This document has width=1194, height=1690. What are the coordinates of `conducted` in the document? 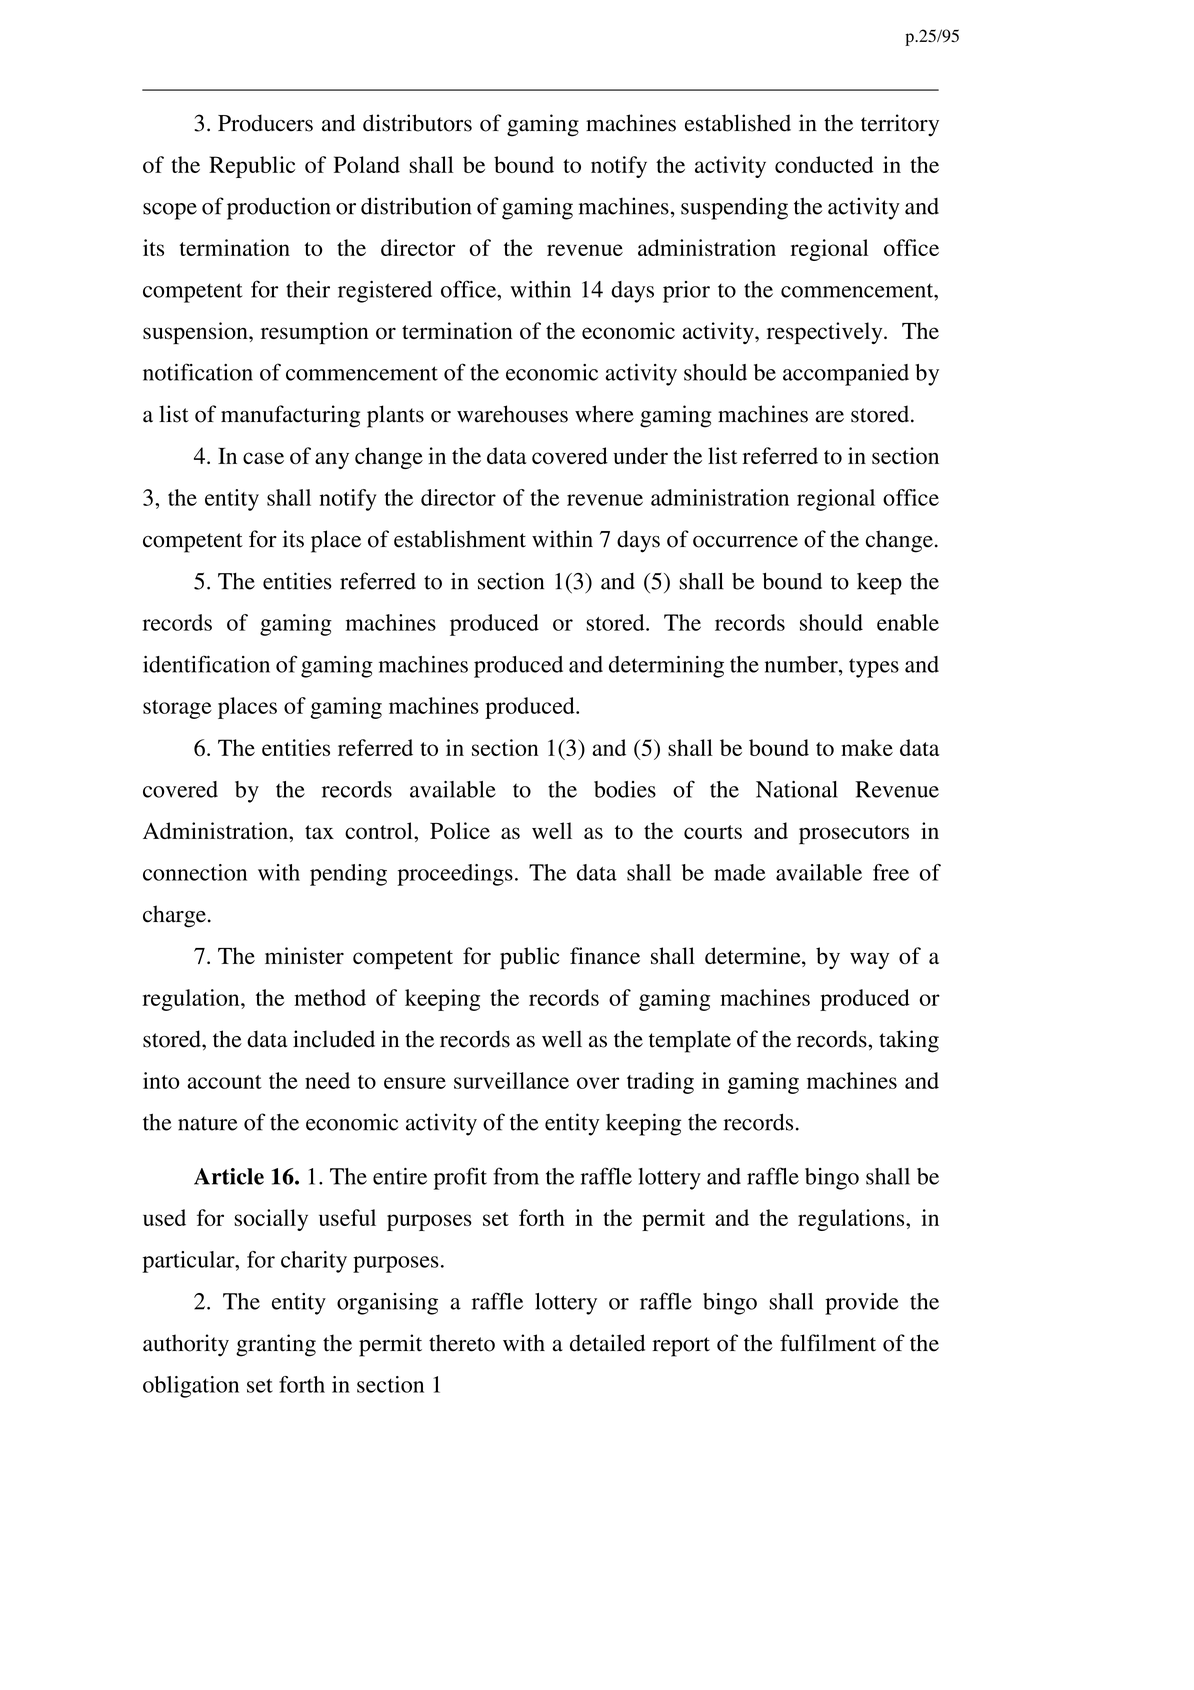 It's located at (824, 164).
